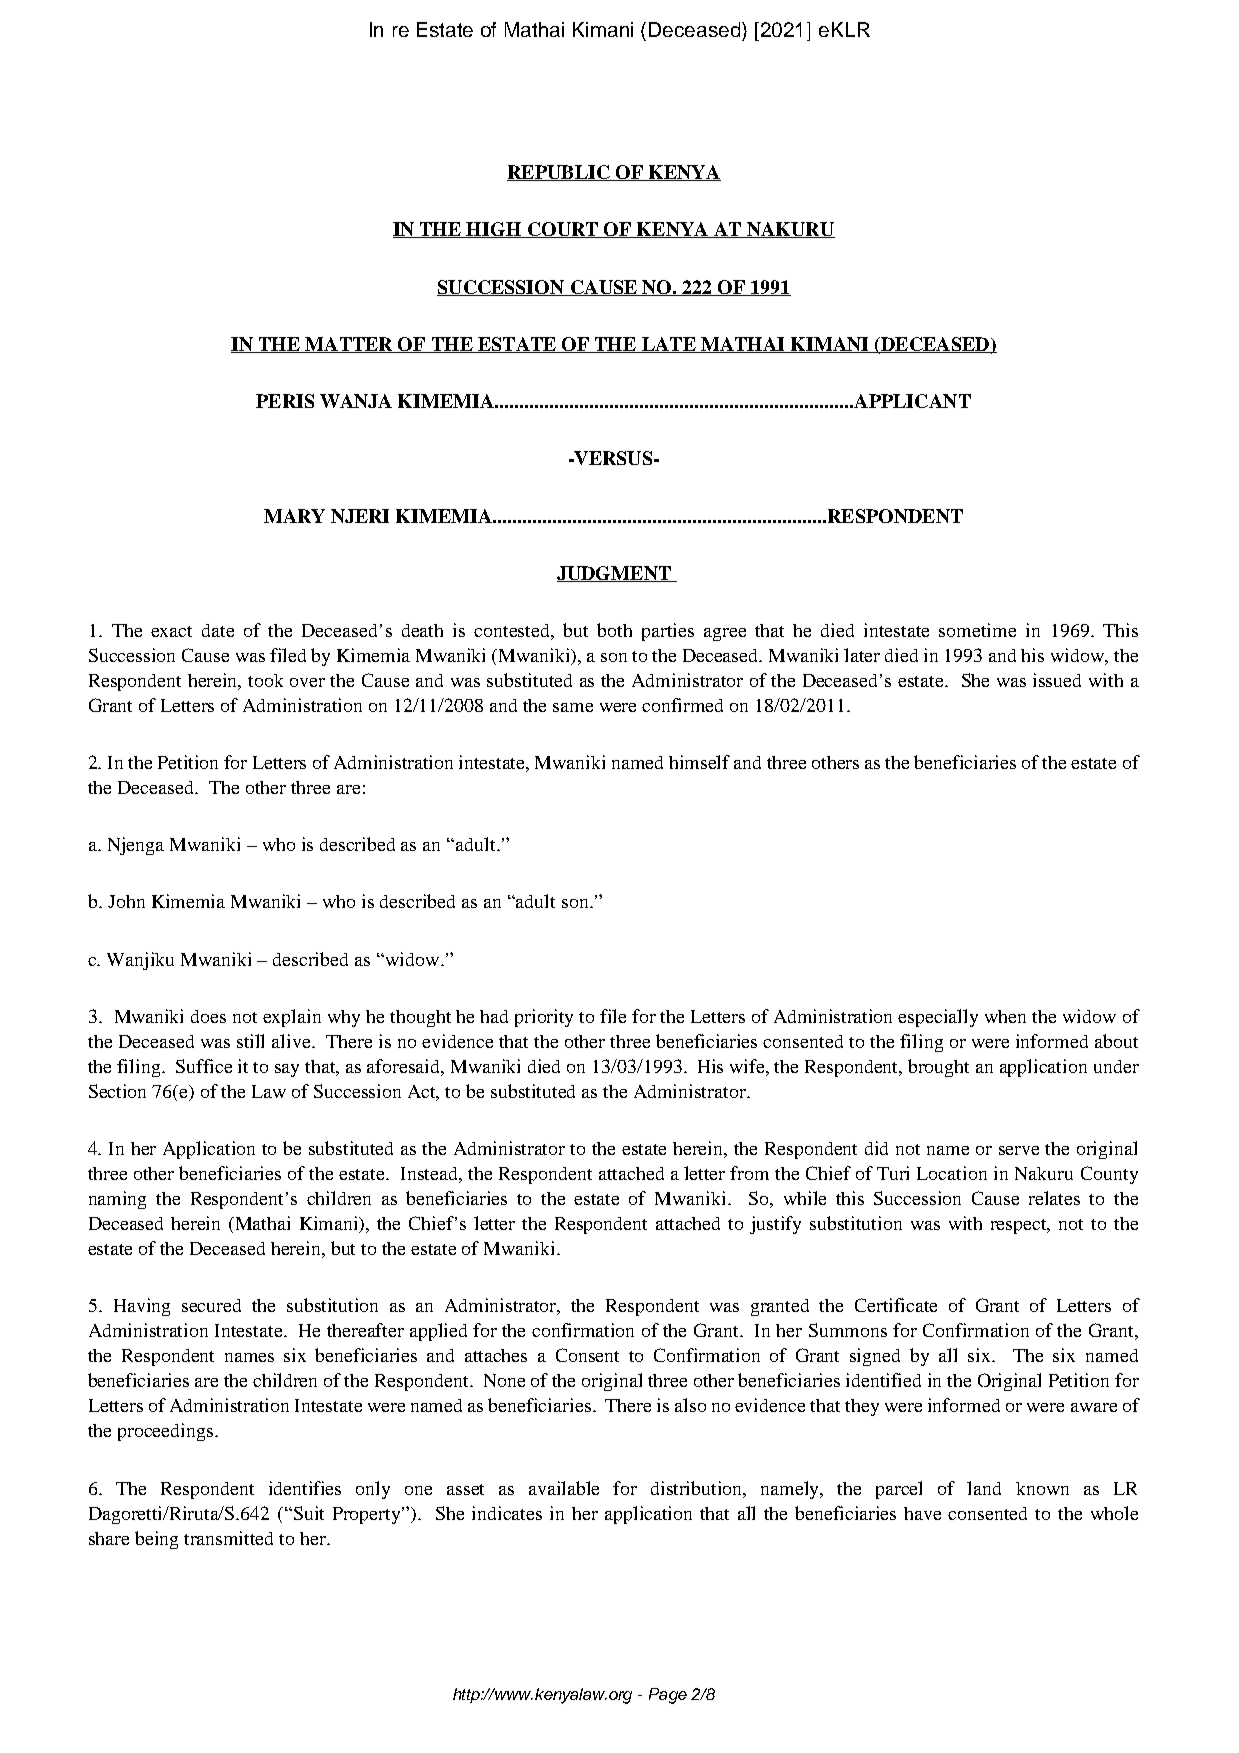 The image size is (1239, 1753). I want to click on MATTER, so click(349, 345).
